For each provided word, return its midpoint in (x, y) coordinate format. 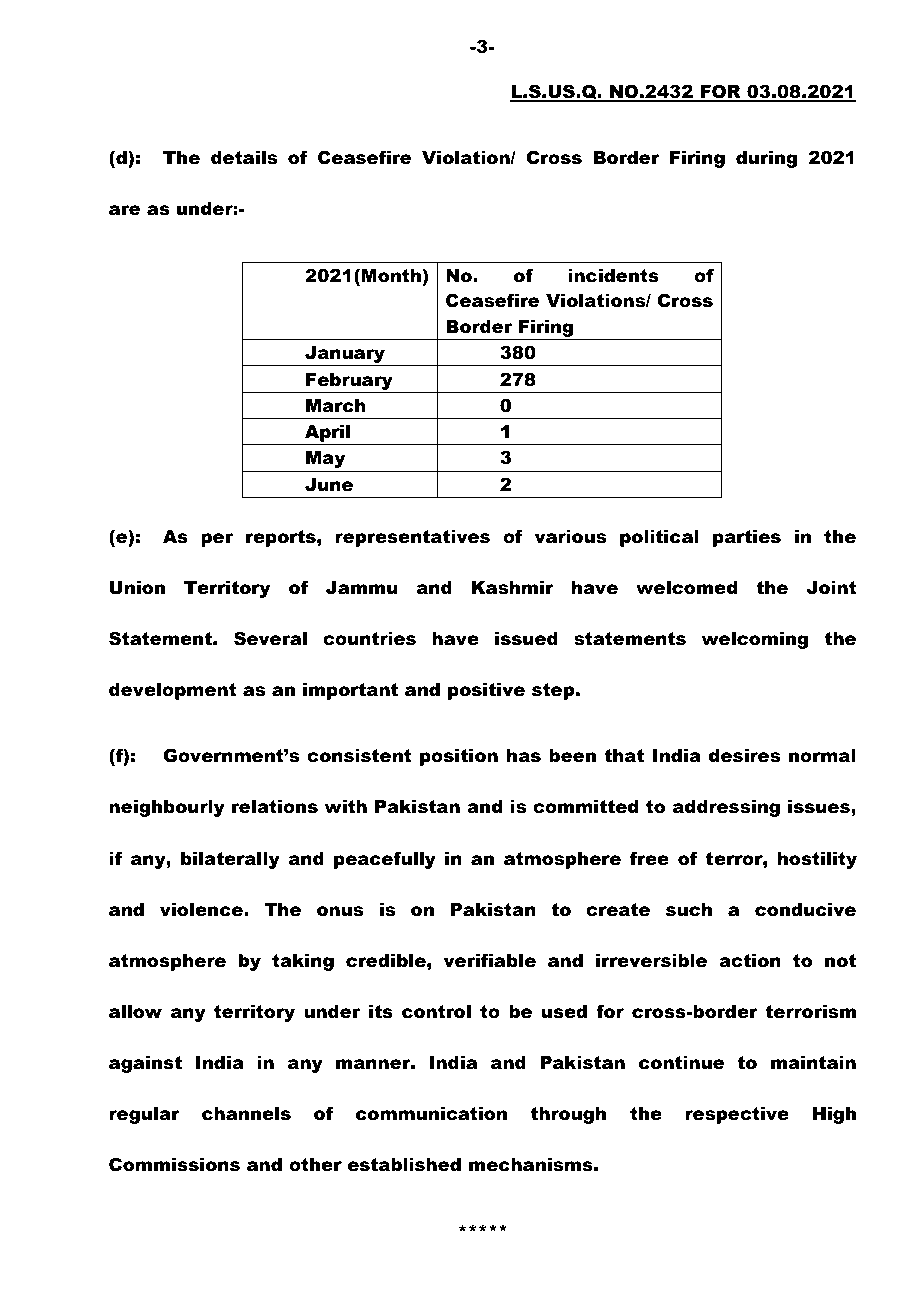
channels (246, 1114)
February (349, 381)
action (750, 961)
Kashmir (513, 588)
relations (275, 807)
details (244, 158)
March (336, 406)
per (217, 540)
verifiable (490, 961)
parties (747, 538)
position (459, 757)
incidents (613, 276)
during (766, 159)
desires (744, 756)
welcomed (687, 588)
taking (303, 962)
